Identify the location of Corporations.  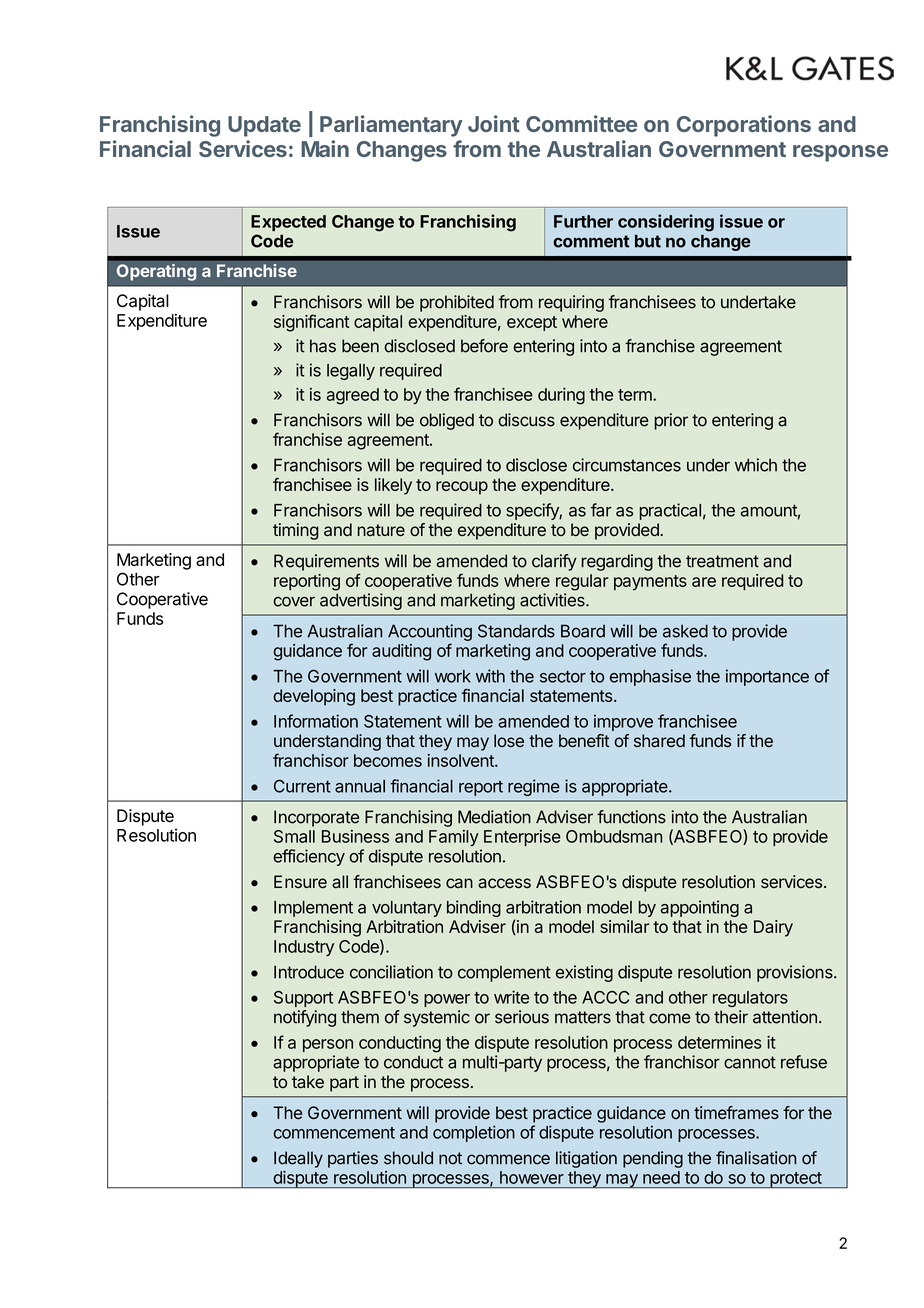
(744, 126).
